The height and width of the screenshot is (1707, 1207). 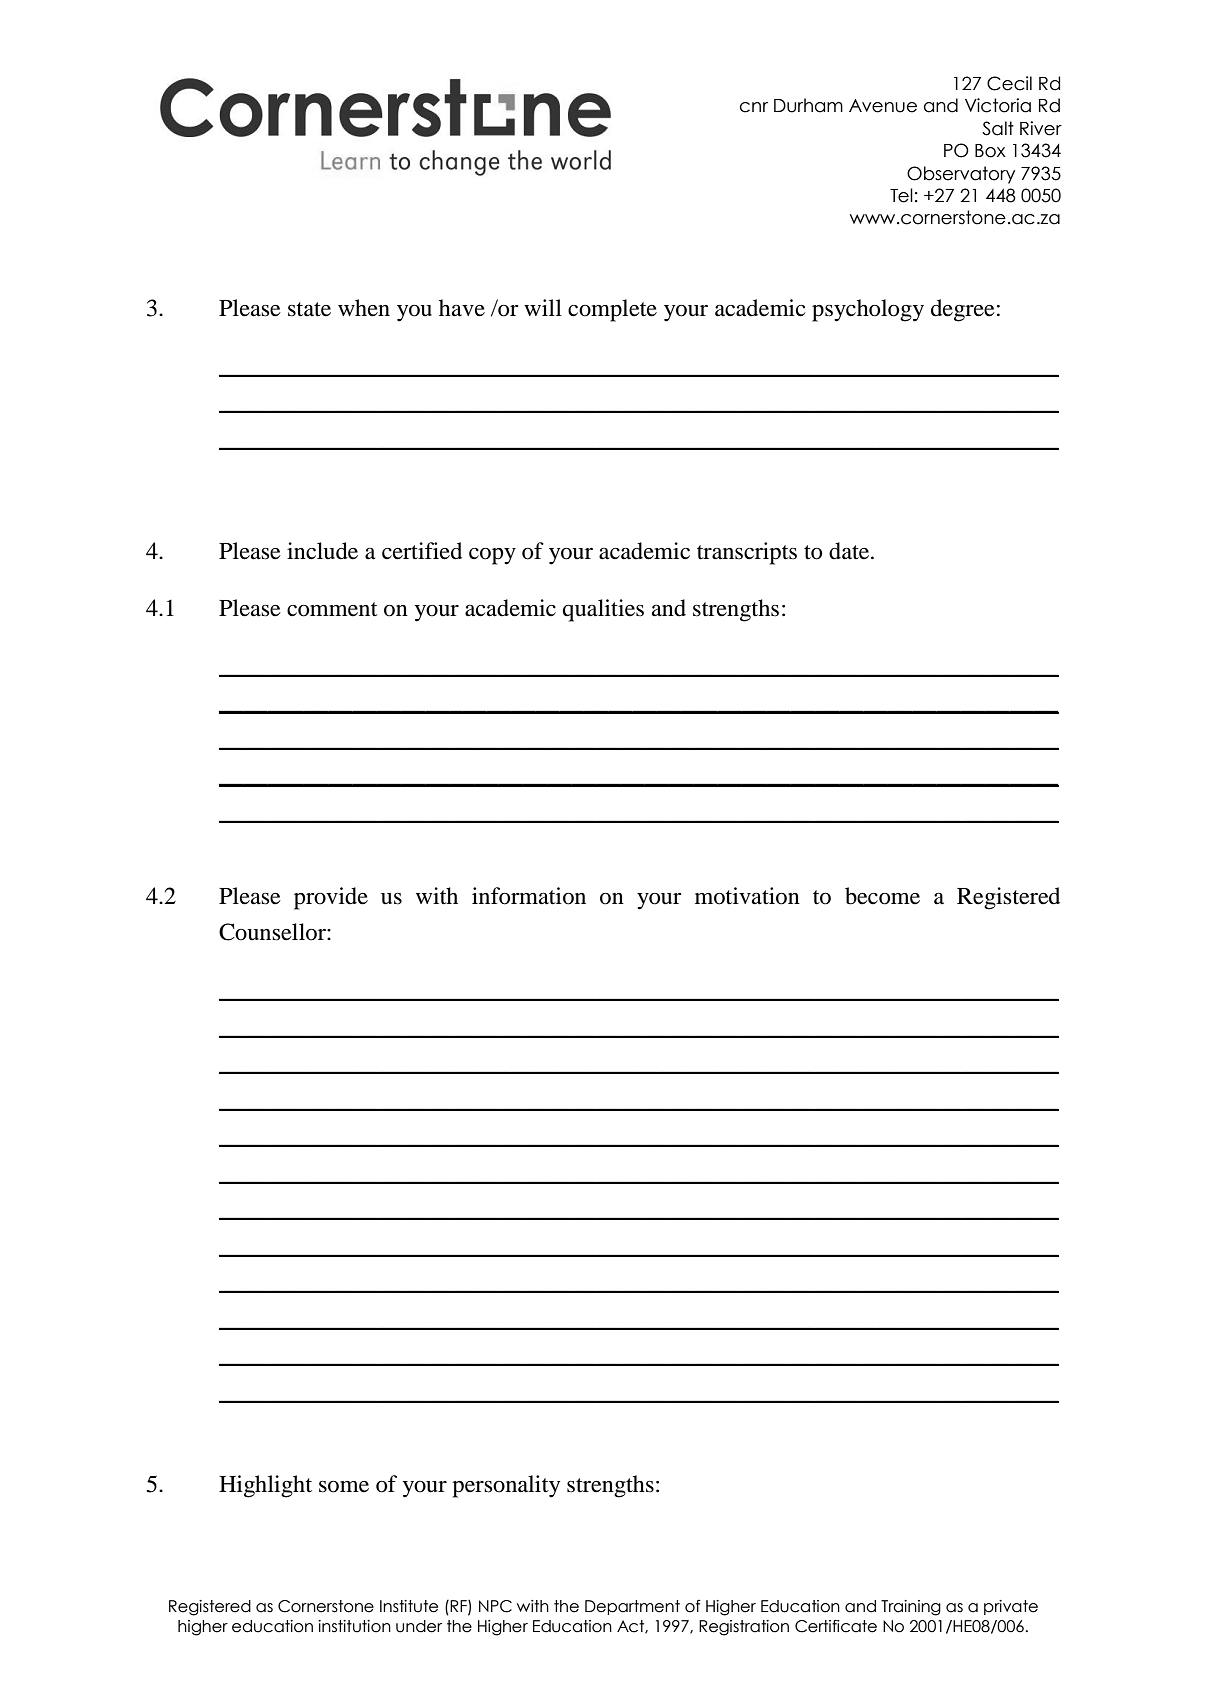 What do you see at coordinates (911, 1608) in the screenshot?
I see `Training` at bounding box center [911, 1608].
